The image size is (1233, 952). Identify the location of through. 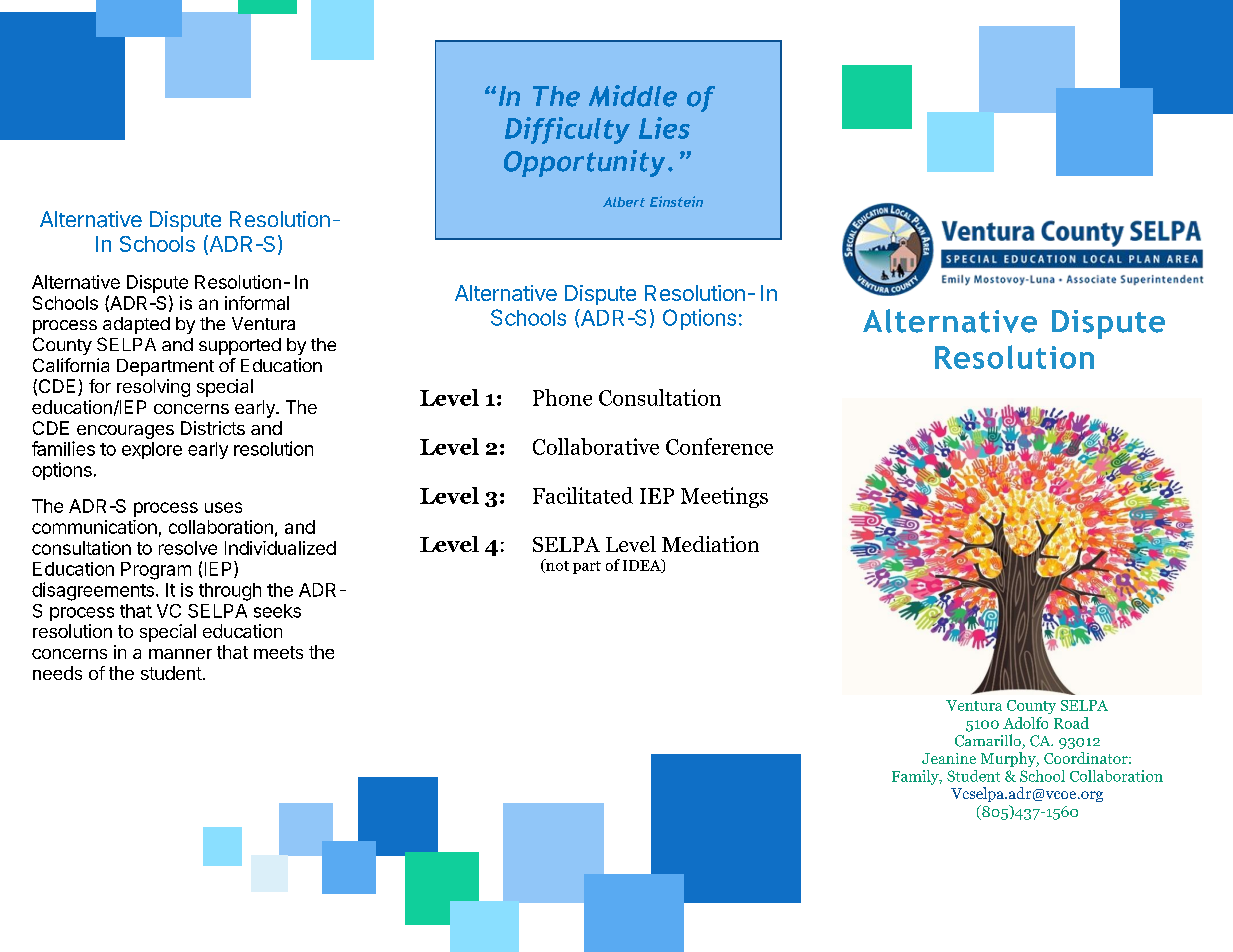
(230, 592).
